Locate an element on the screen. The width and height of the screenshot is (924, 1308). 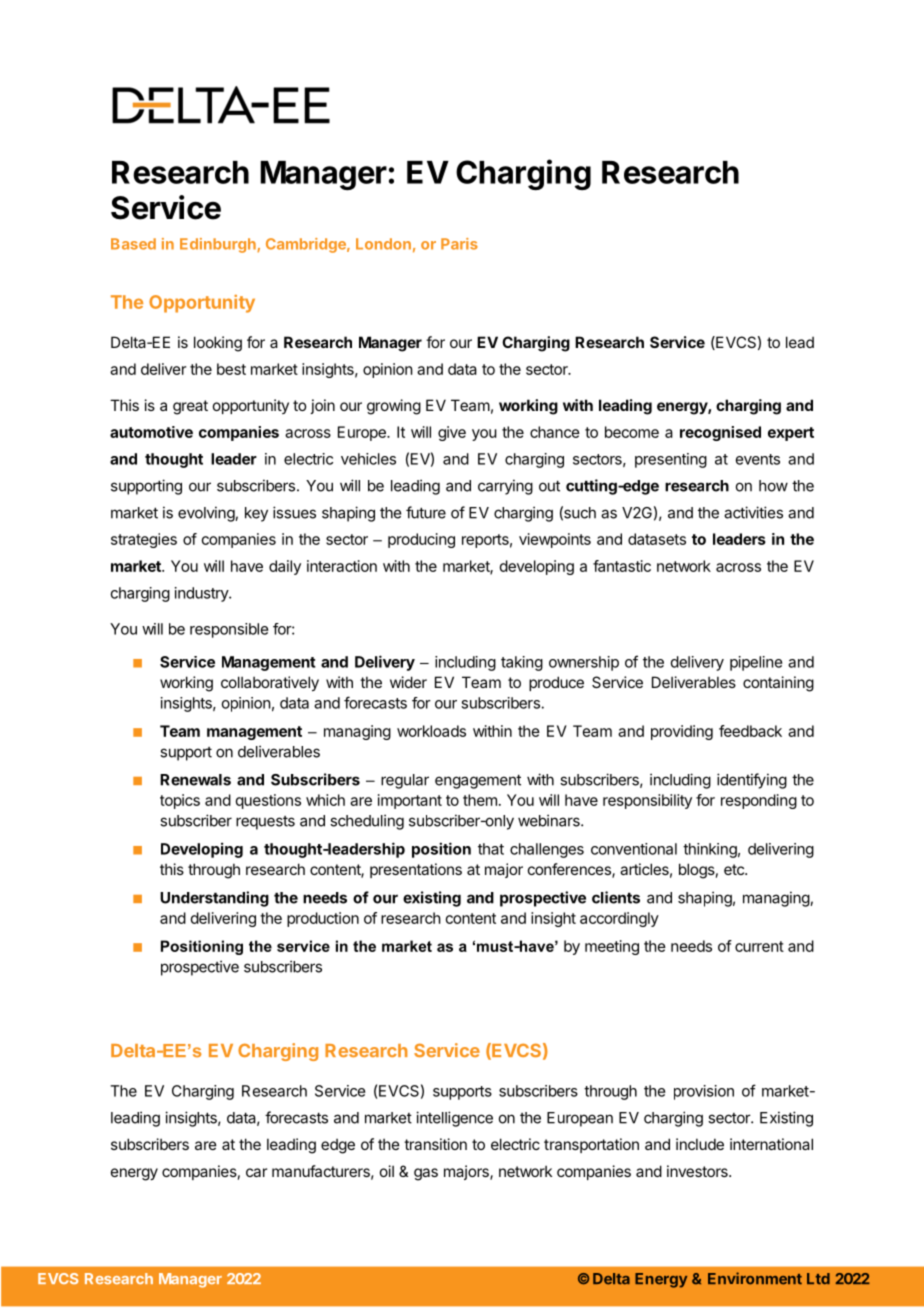
evolving is located at coordinates (207, 514).
